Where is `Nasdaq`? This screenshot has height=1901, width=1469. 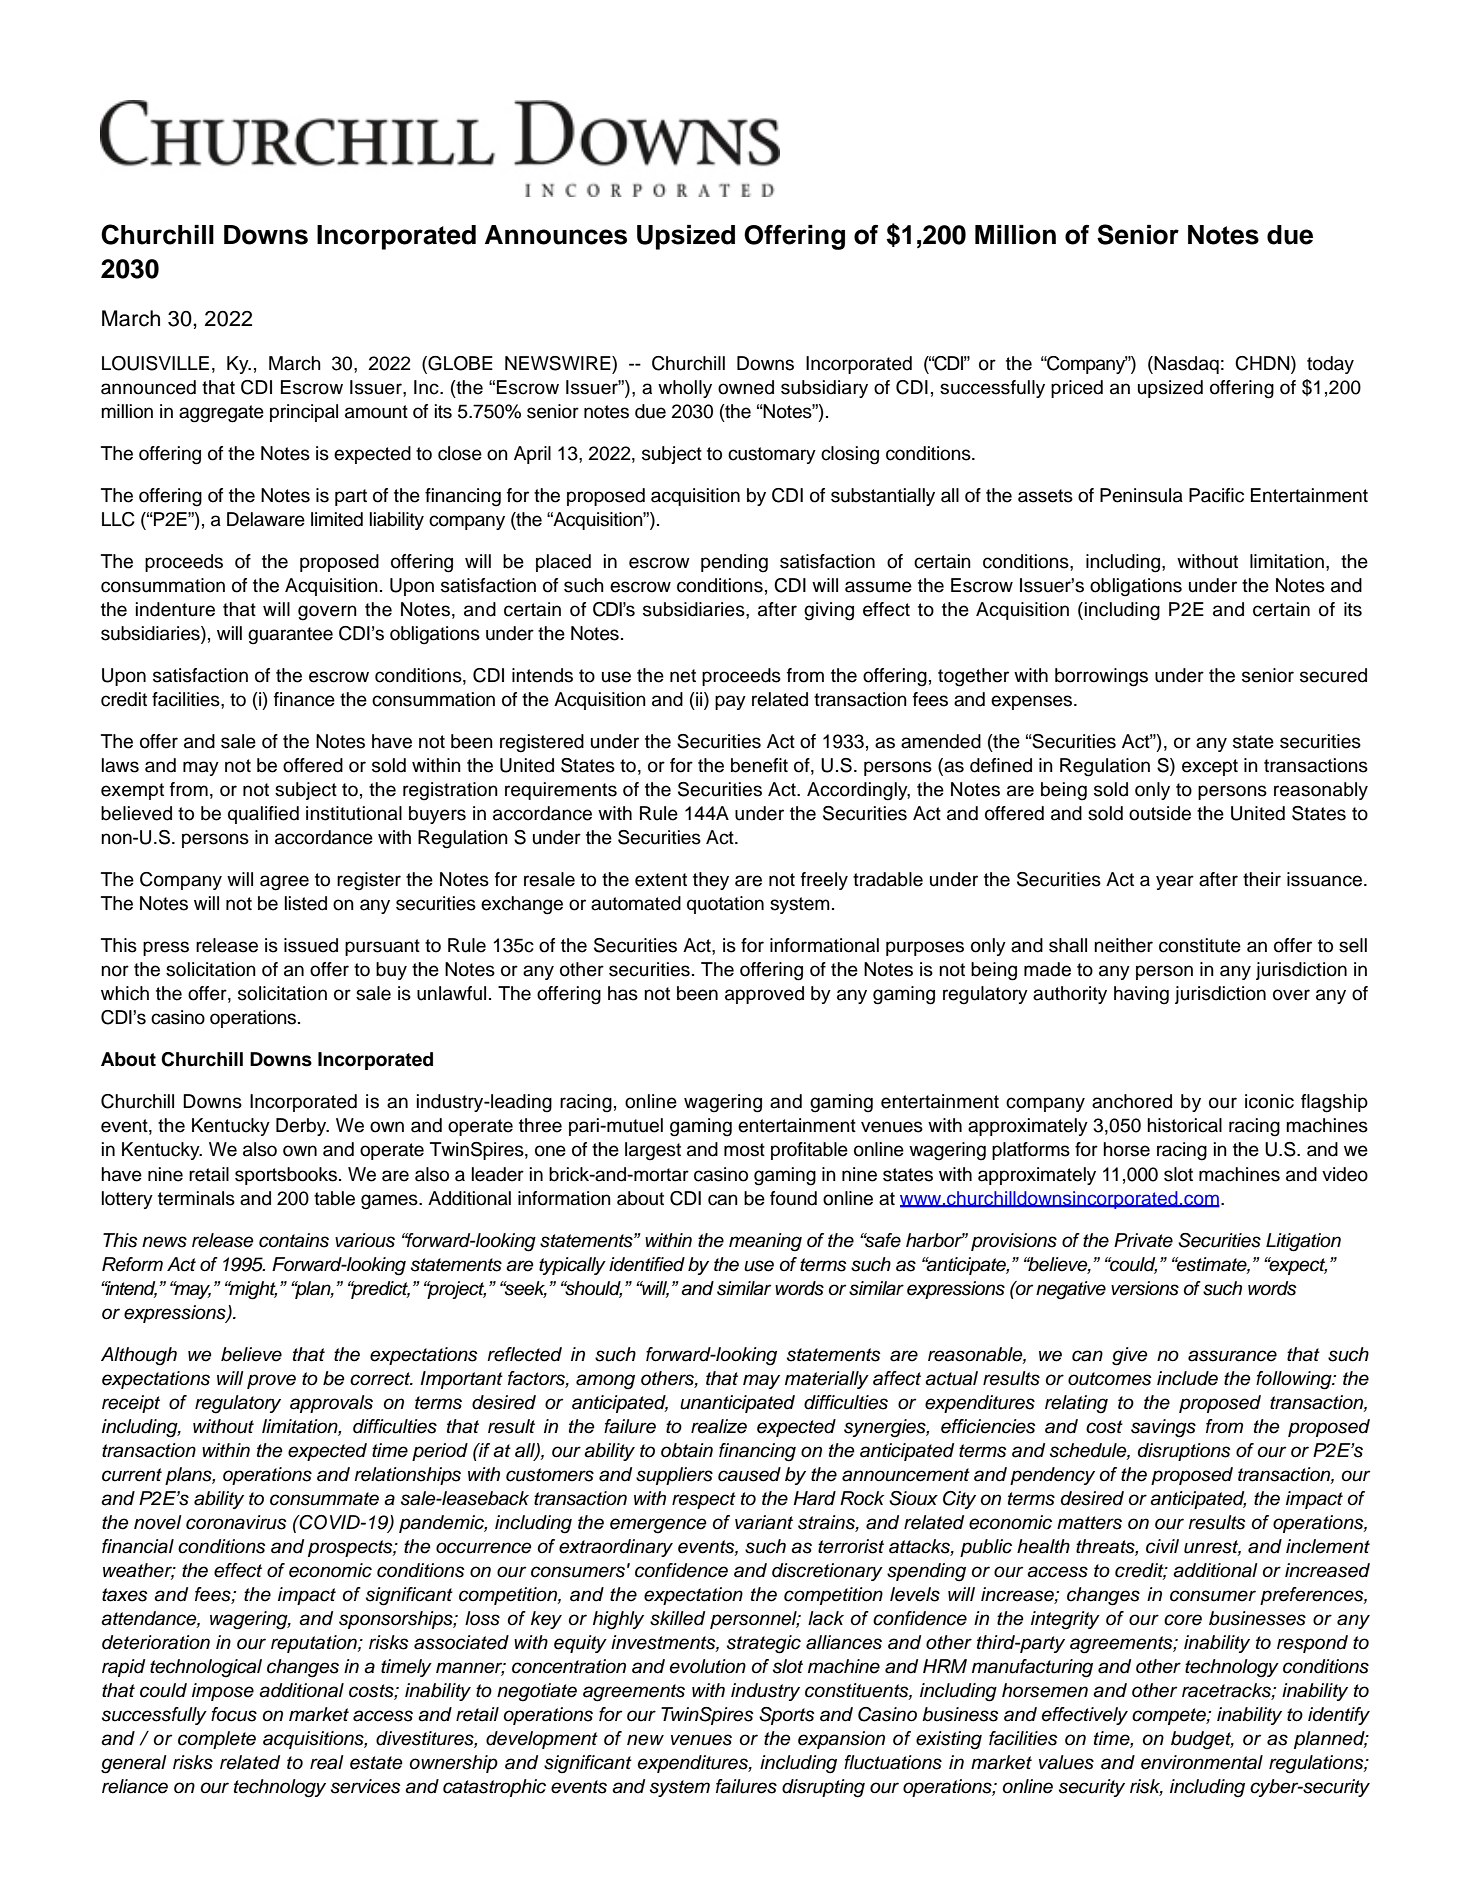
Nasdaq is located at coordinates (1186, 365).
